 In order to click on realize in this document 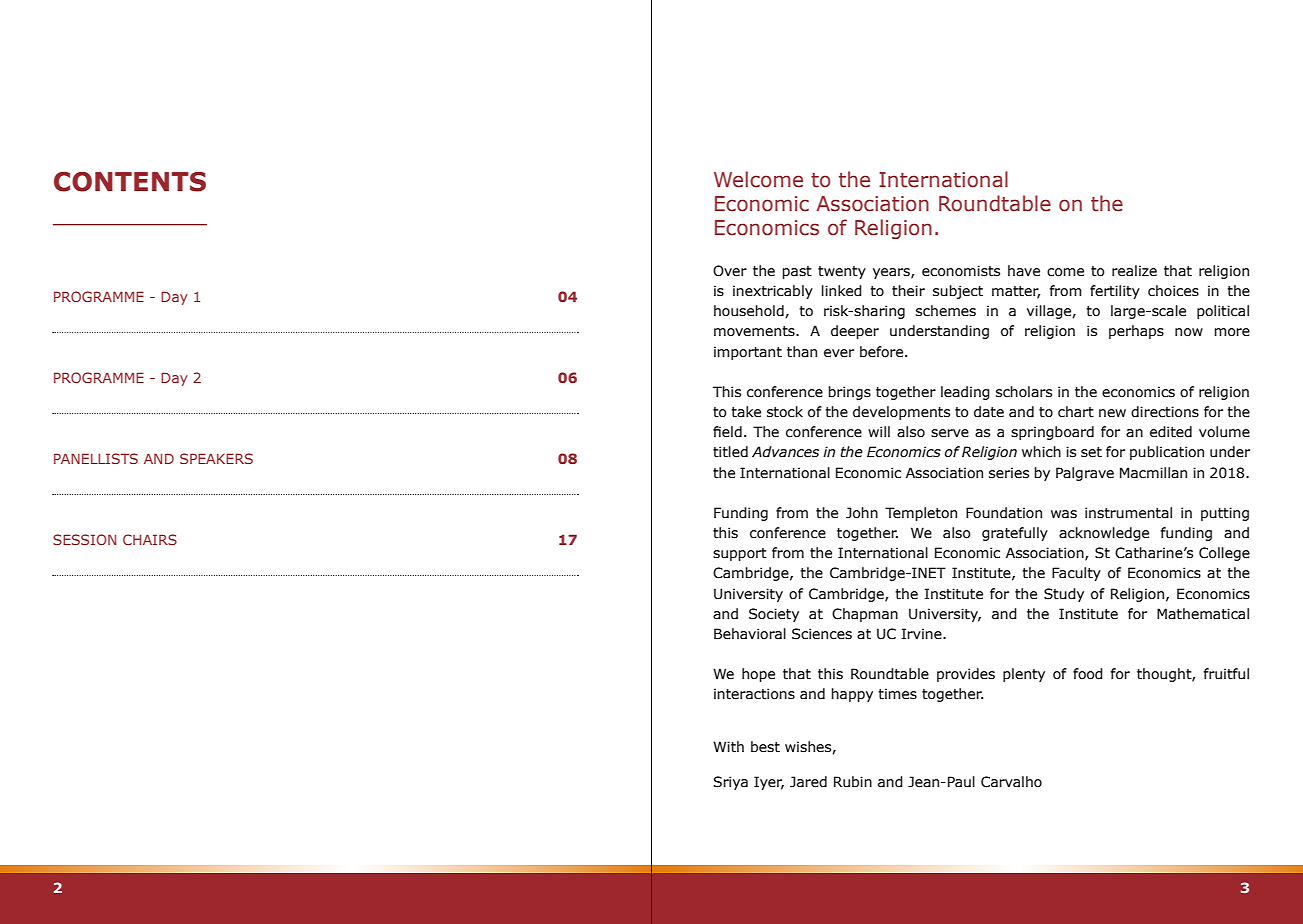, I will do `click(1134, 271)`.
